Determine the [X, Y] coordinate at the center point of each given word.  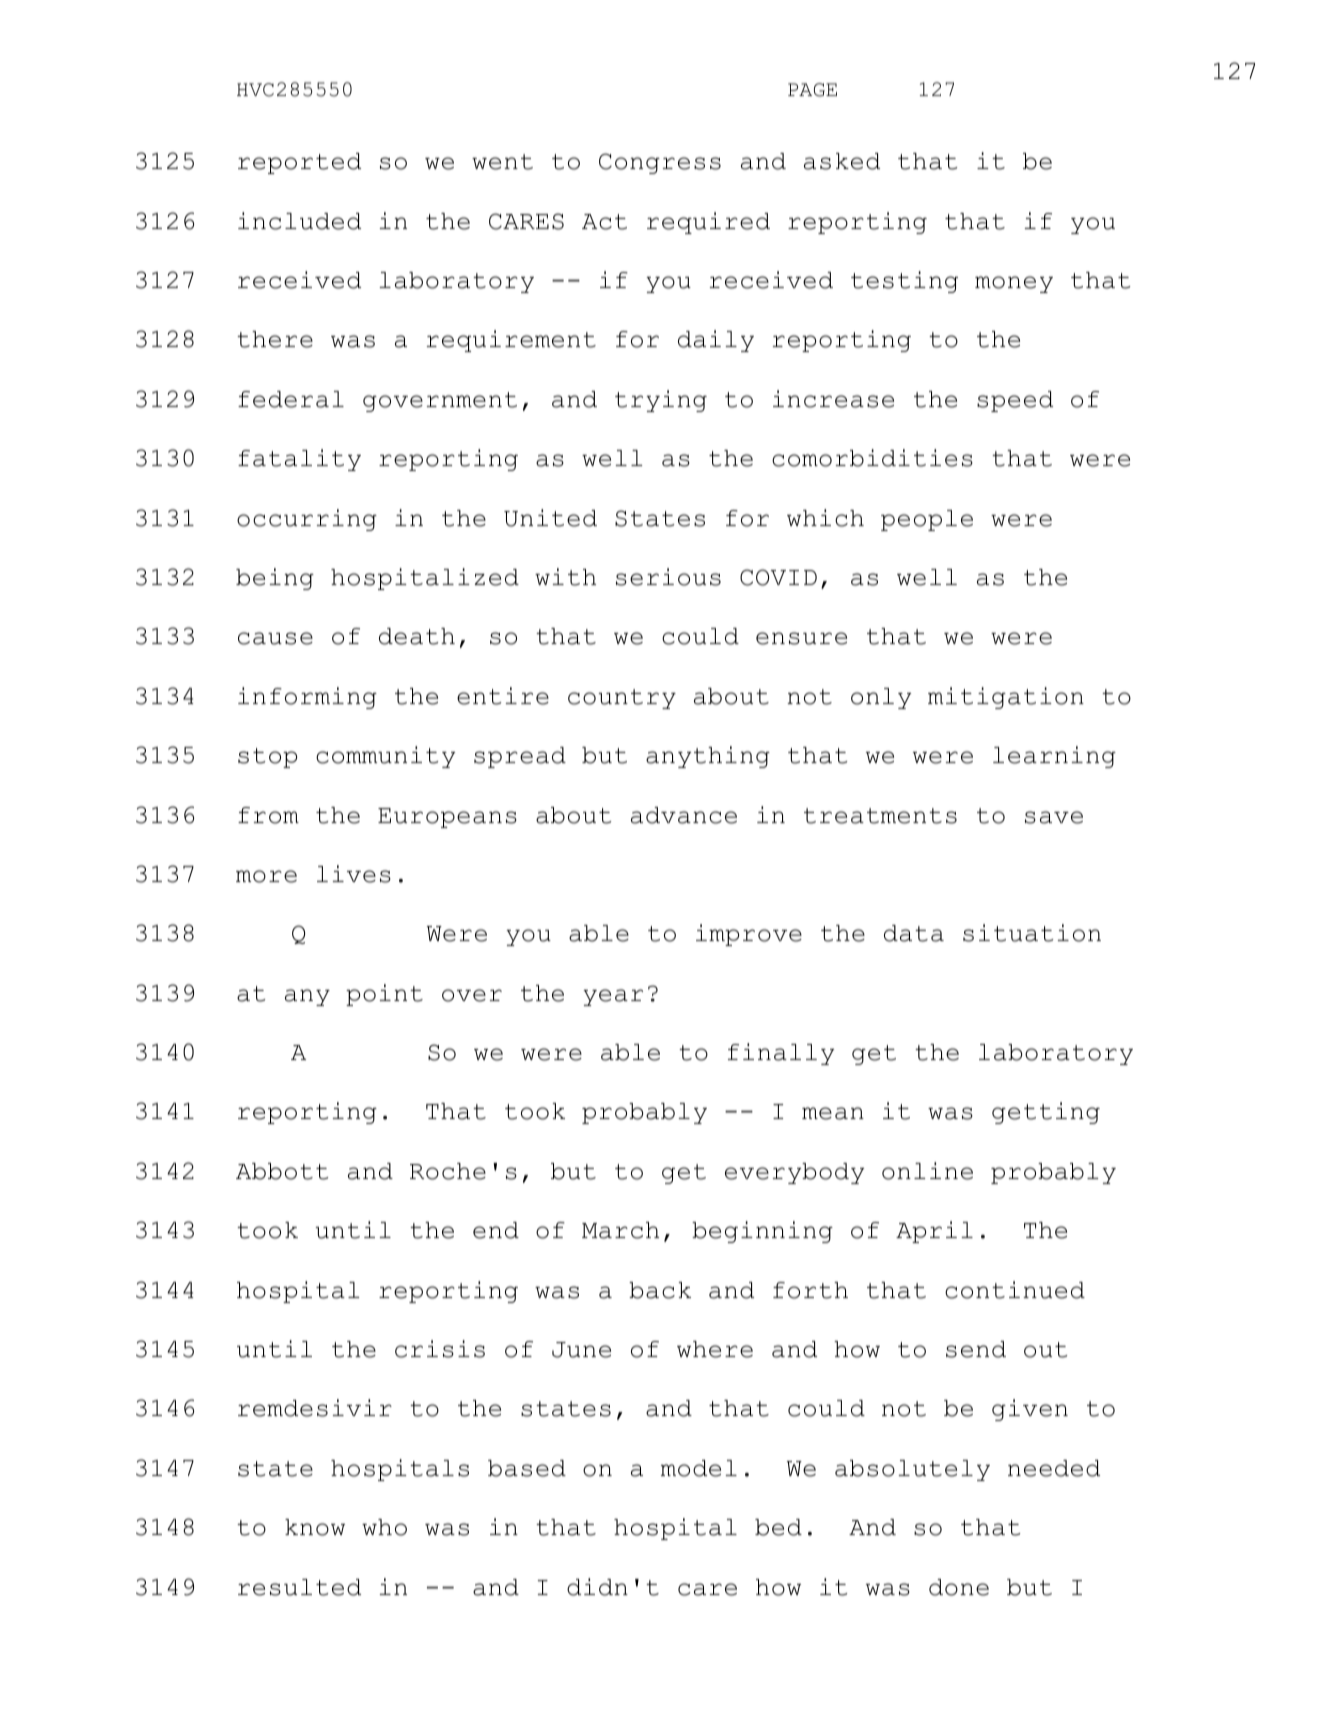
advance [684, 815]
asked [842, 161]
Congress [660, 163]
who [384, 1527]
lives [354, 874]
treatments [880, 816]
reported [299, 163]
